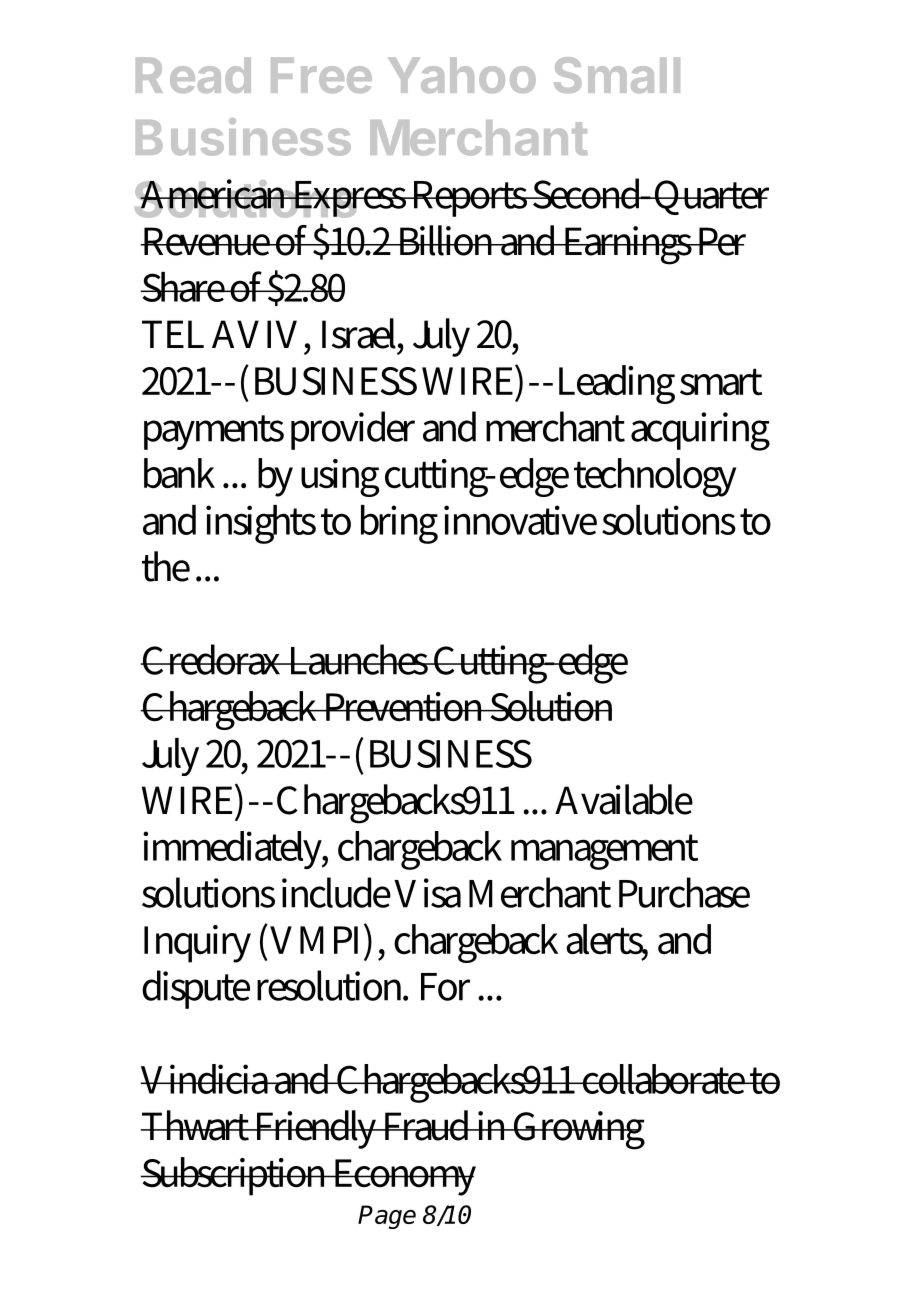 The height and width of the image is (1303, 924). What do you see at coordinates (404, 707) in the image?
I see `Prevention` at bounding box center [404, 707].
